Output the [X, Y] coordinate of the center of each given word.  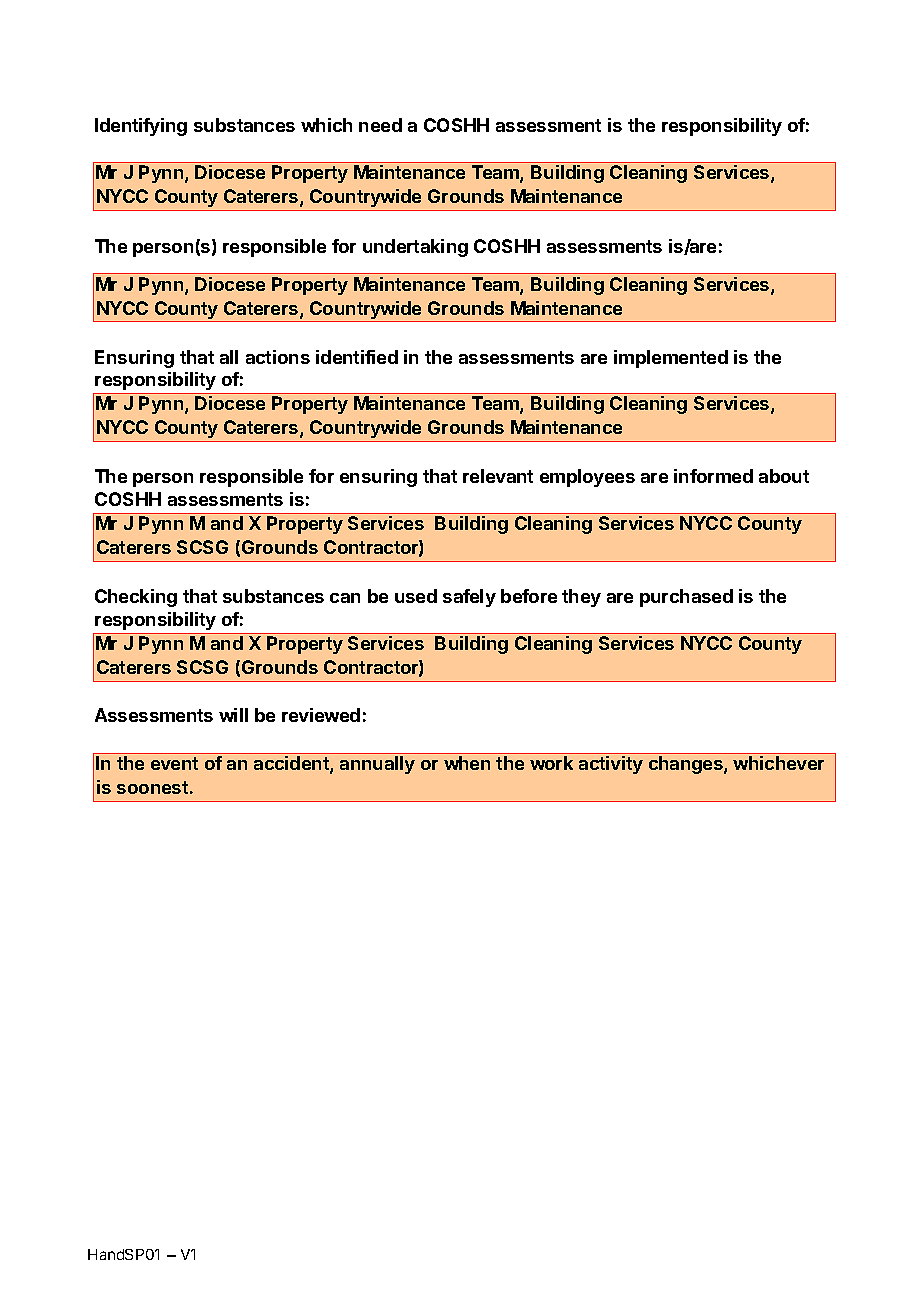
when [467, 763]
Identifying [141, 127]
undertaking [415, 248]
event [174, 763]
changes [687, 765]
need [380, 125]
